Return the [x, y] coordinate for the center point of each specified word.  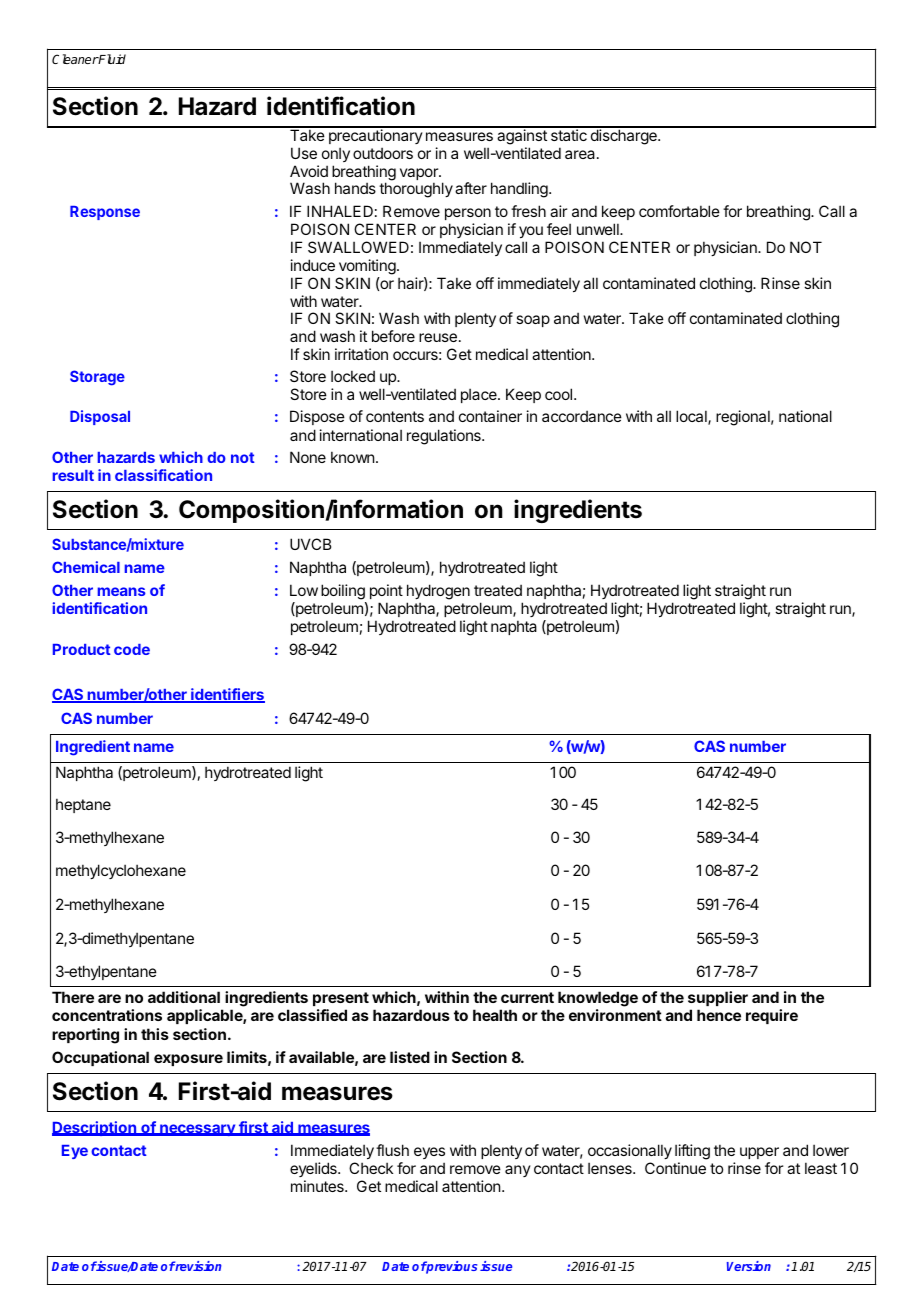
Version [749, 1266]
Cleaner [75, 59]
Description [95, 1128]
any [518, 1171]
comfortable [679, 211]
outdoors [383, 153]
